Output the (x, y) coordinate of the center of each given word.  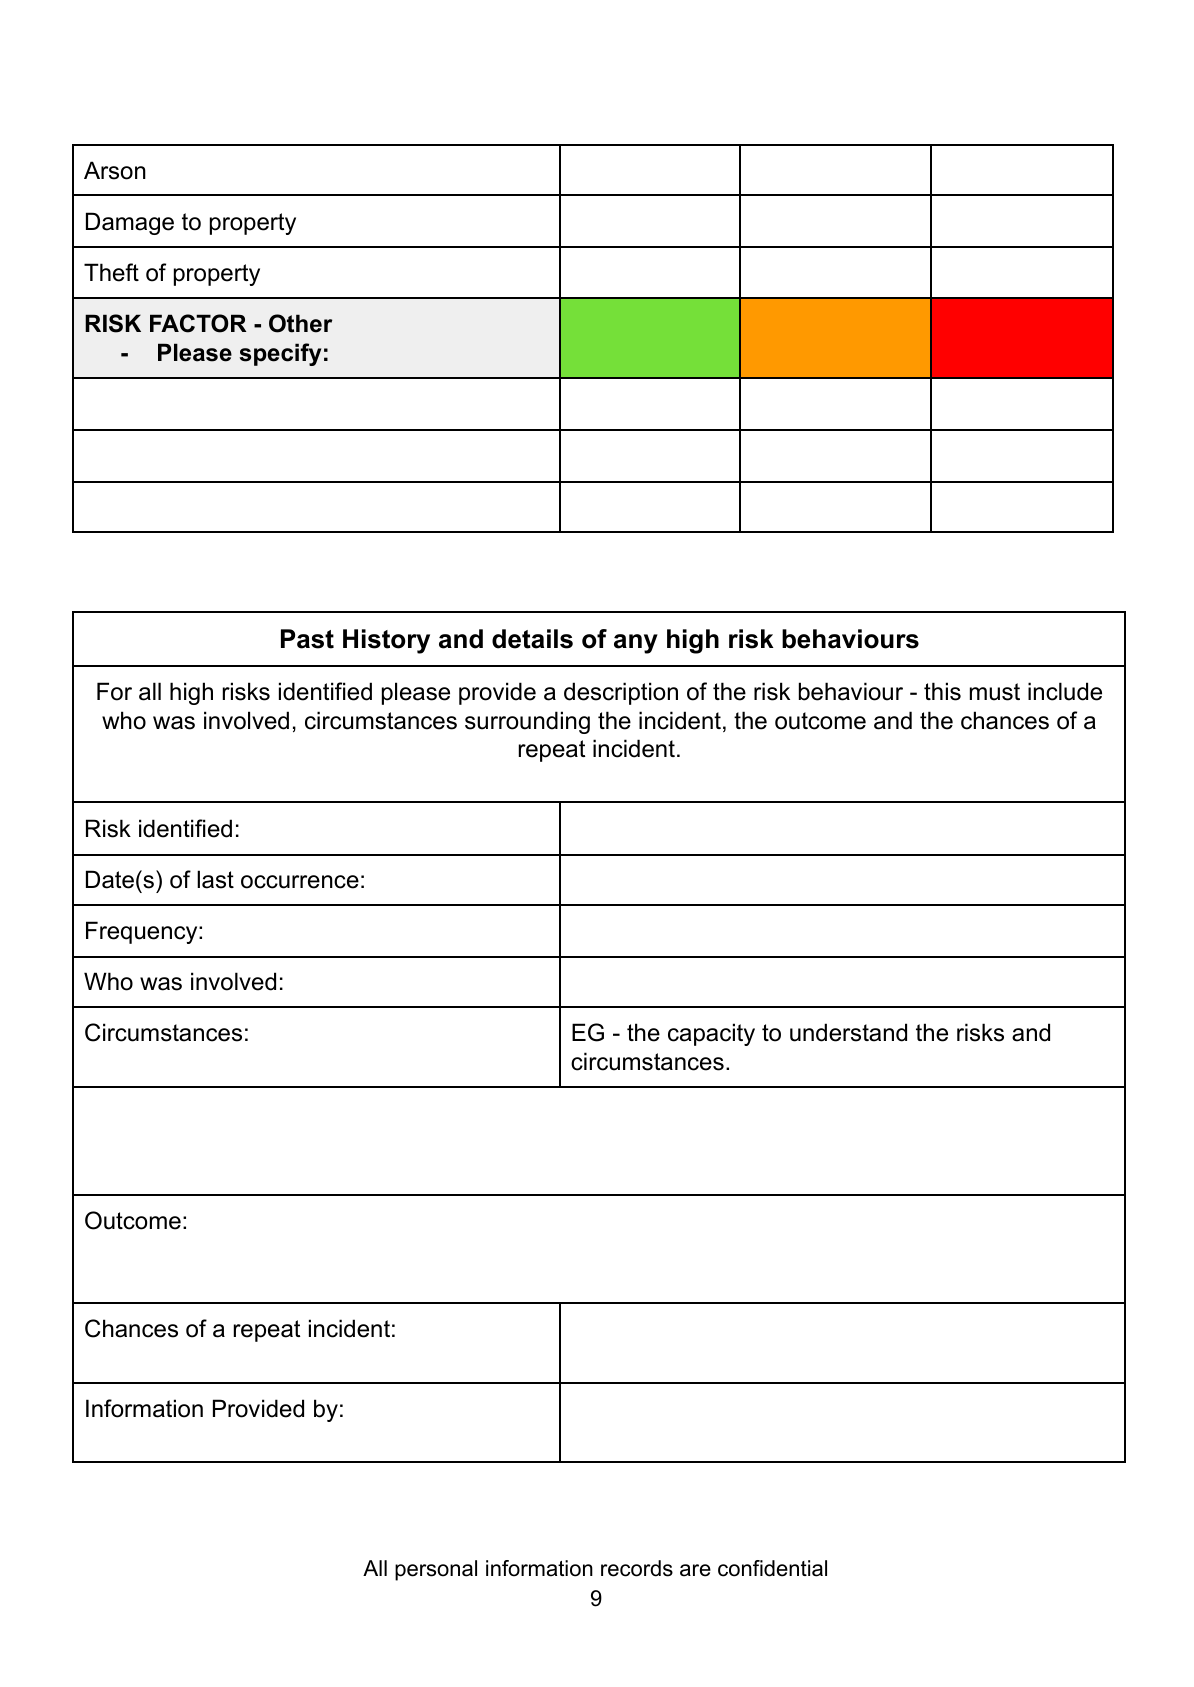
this (942, 691)
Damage (130, 223)
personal (436, 1570)
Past (307, 639)
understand (848, 1032)
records (637, 1568)
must (995, 692)
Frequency (143, 932)
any (636, 644)
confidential (772, 1568)
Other (300, 323)
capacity (711, 1034)
